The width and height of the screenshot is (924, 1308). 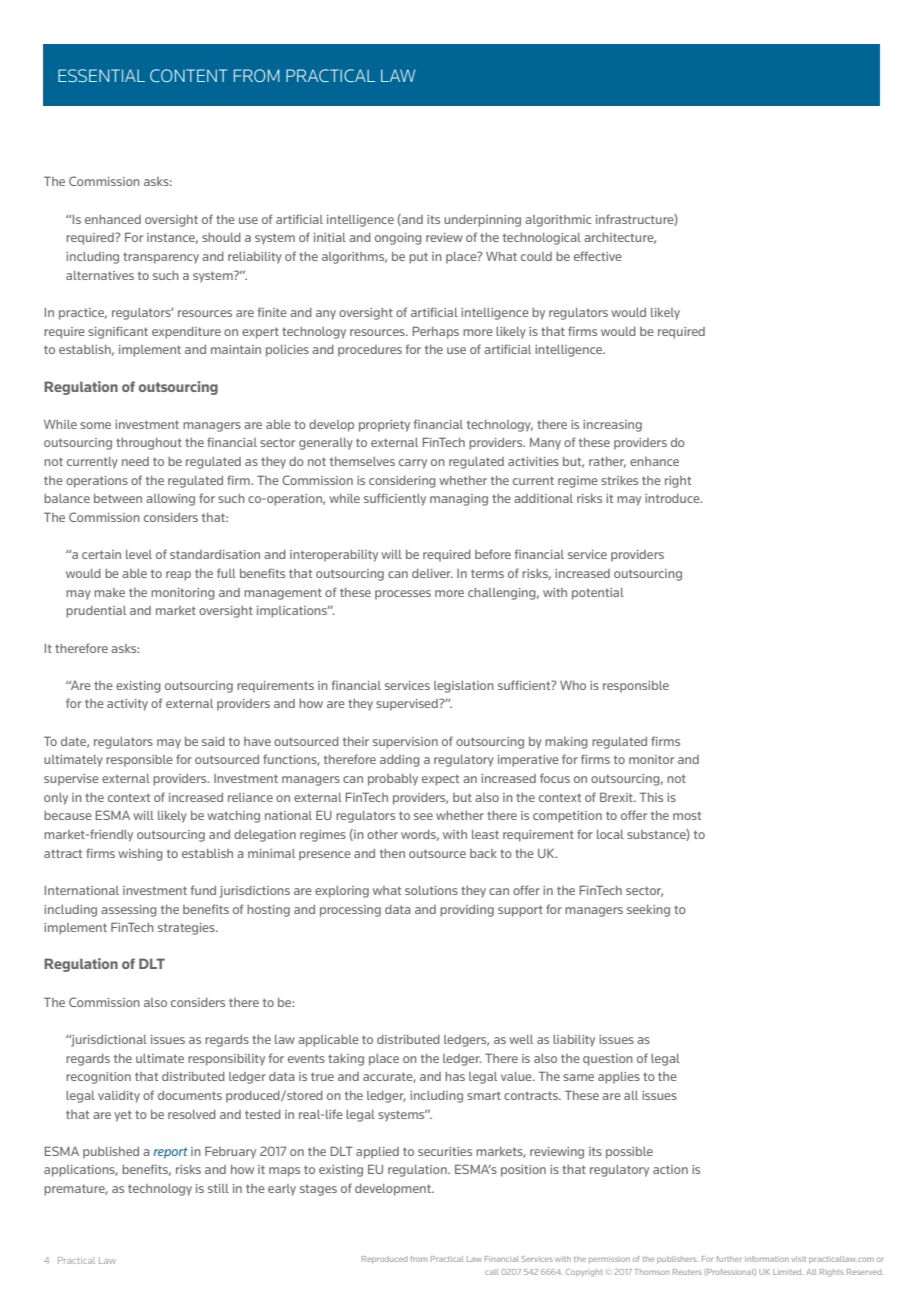 I want to click on algorithmic, so click(x=558, y=221).
